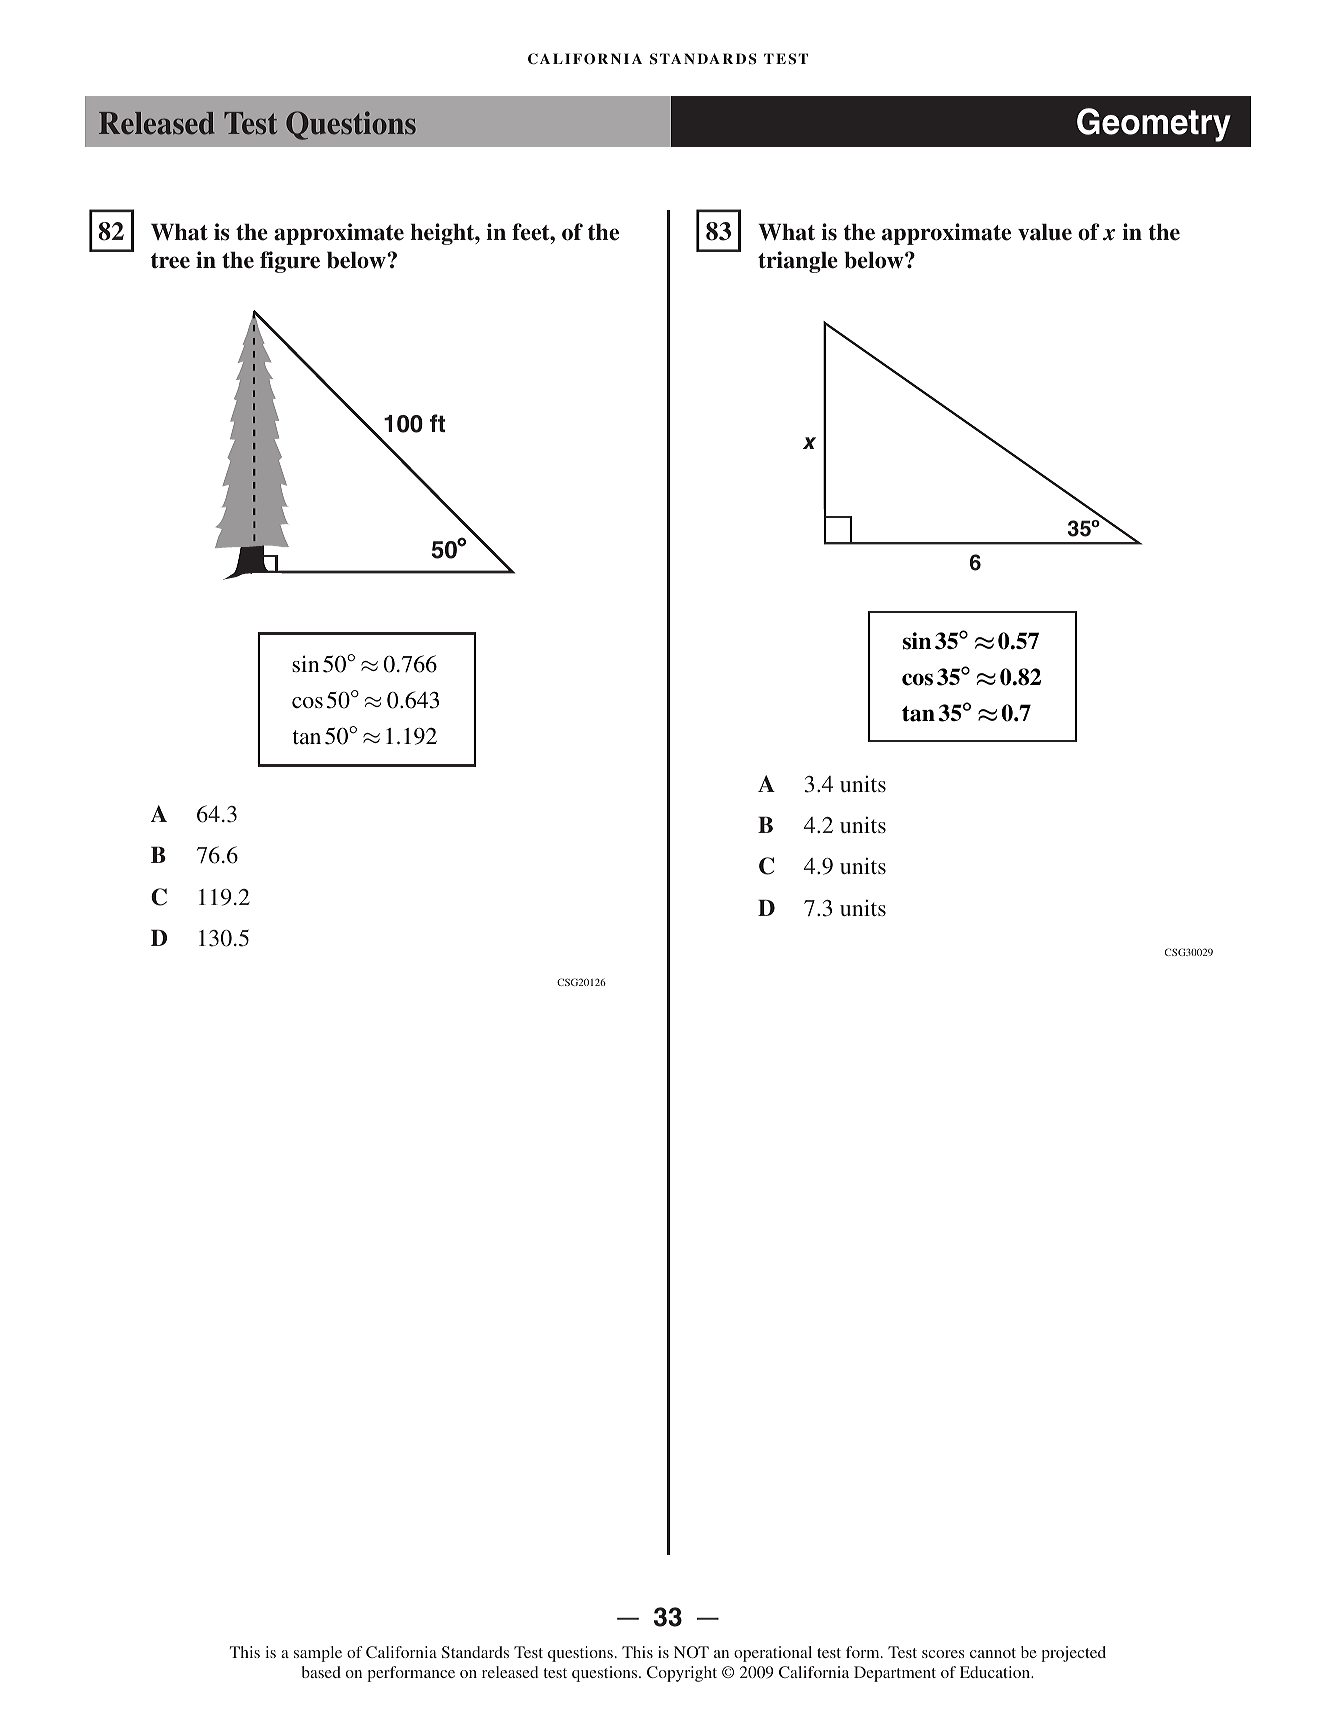  What do you see at coordinates (290, 262) in the screenshot?
I see `figure` at bounding box center [290, 262].
